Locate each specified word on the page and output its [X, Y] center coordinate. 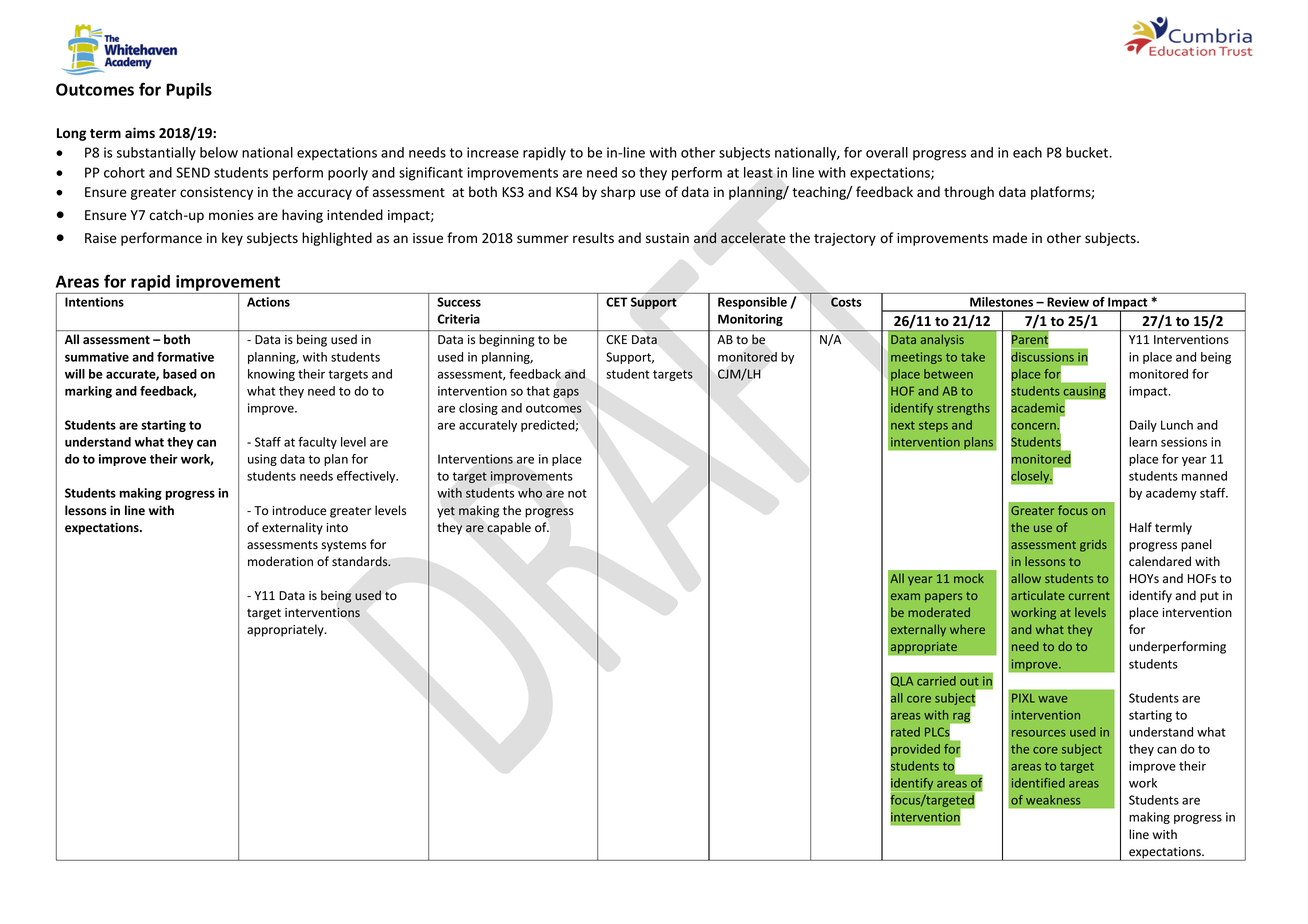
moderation [280, 561]
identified [1038, 783]
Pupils [189, 91]
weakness [1053, 800]
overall [887, 152]
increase [493, 152]
